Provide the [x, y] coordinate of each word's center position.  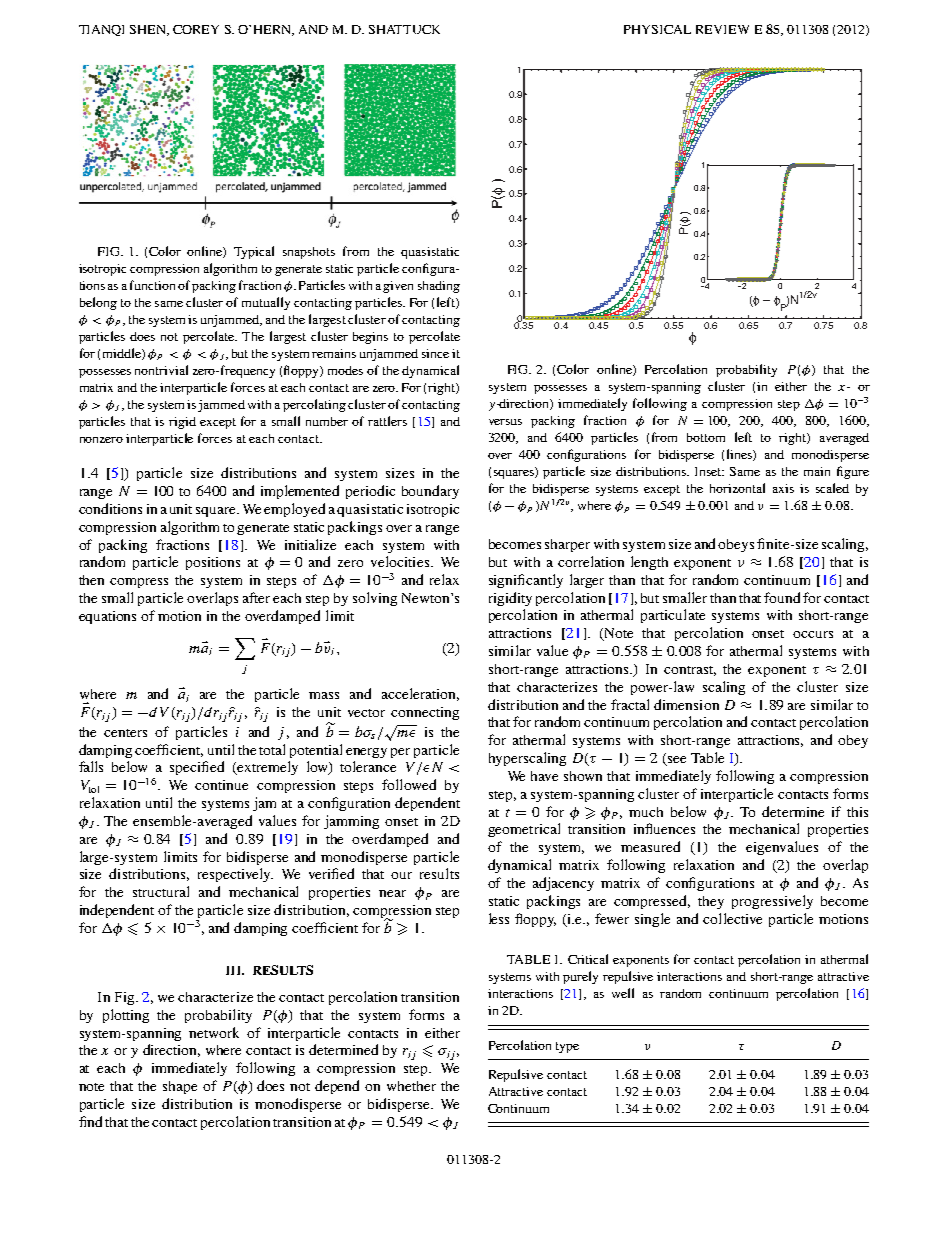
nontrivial [161, 370]
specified [197, 768]
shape [180, 1087]
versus [505, 422]
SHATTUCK [404, 29]
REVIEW [722, 29]
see [675, 761]
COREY [196, 29]
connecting [425, 713]
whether [411, 1086]
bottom [706, 437]
